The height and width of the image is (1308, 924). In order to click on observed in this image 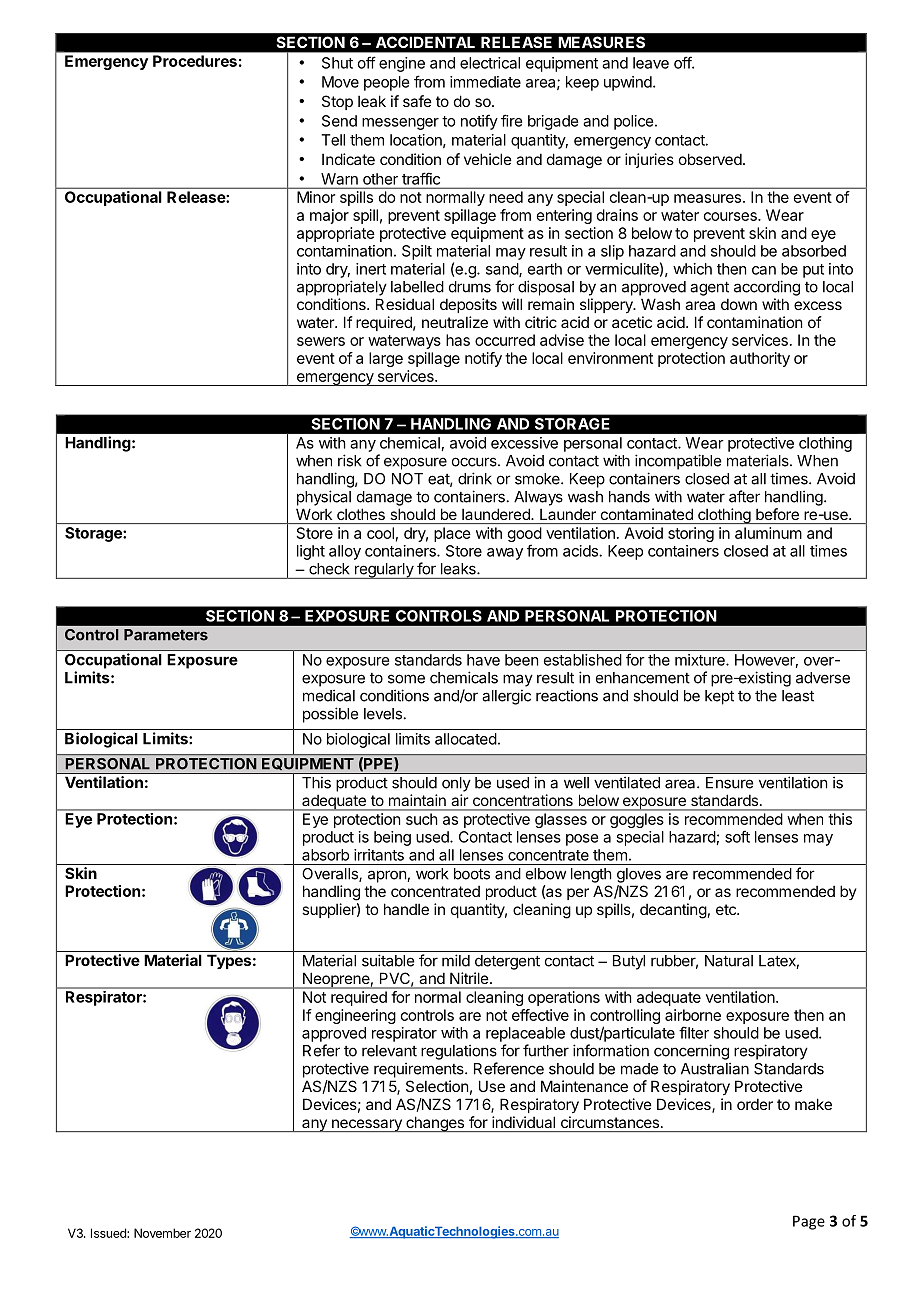, I will do `click(710, 159)`.
